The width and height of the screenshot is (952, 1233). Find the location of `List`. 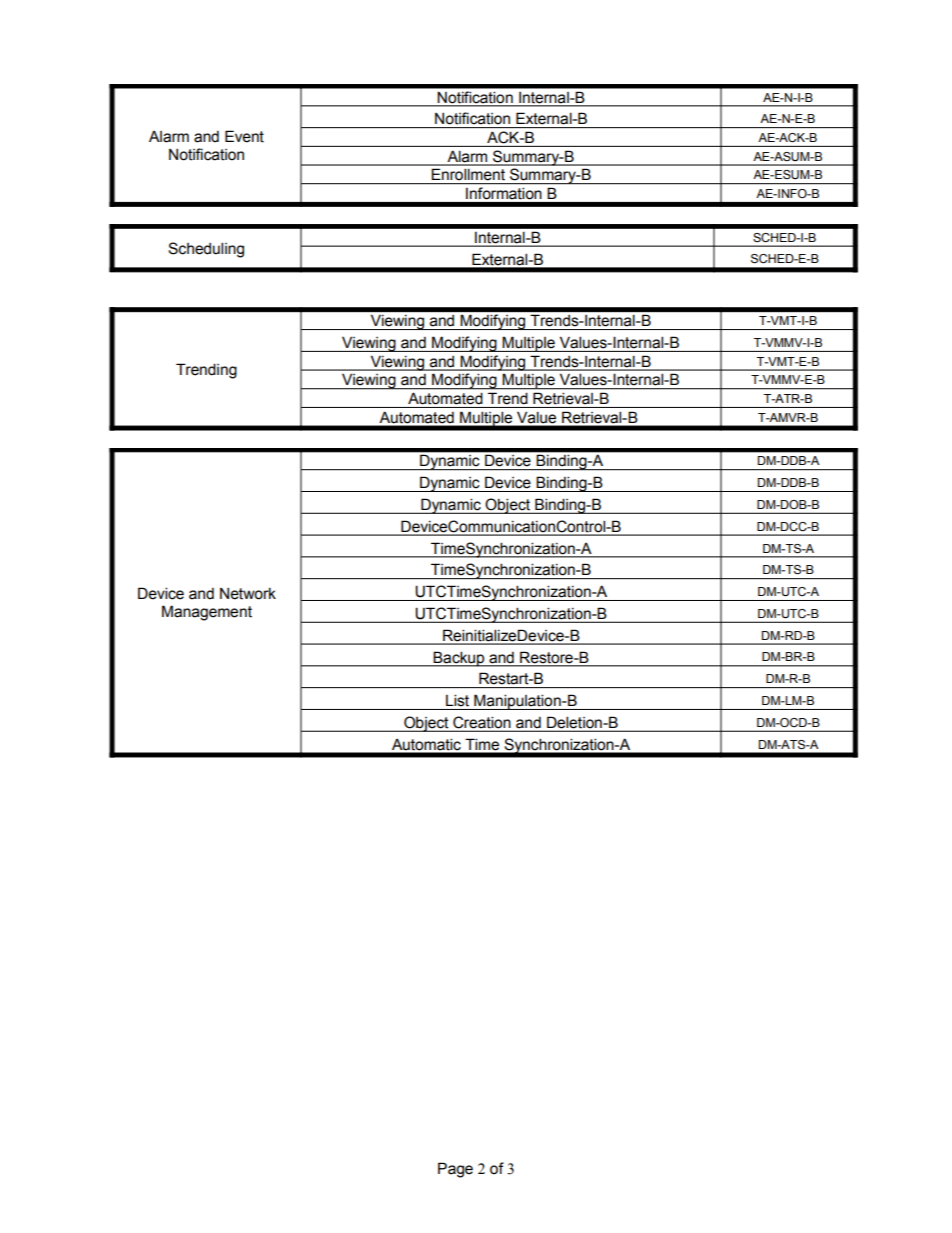

List is located at coordinates (457, 700).
